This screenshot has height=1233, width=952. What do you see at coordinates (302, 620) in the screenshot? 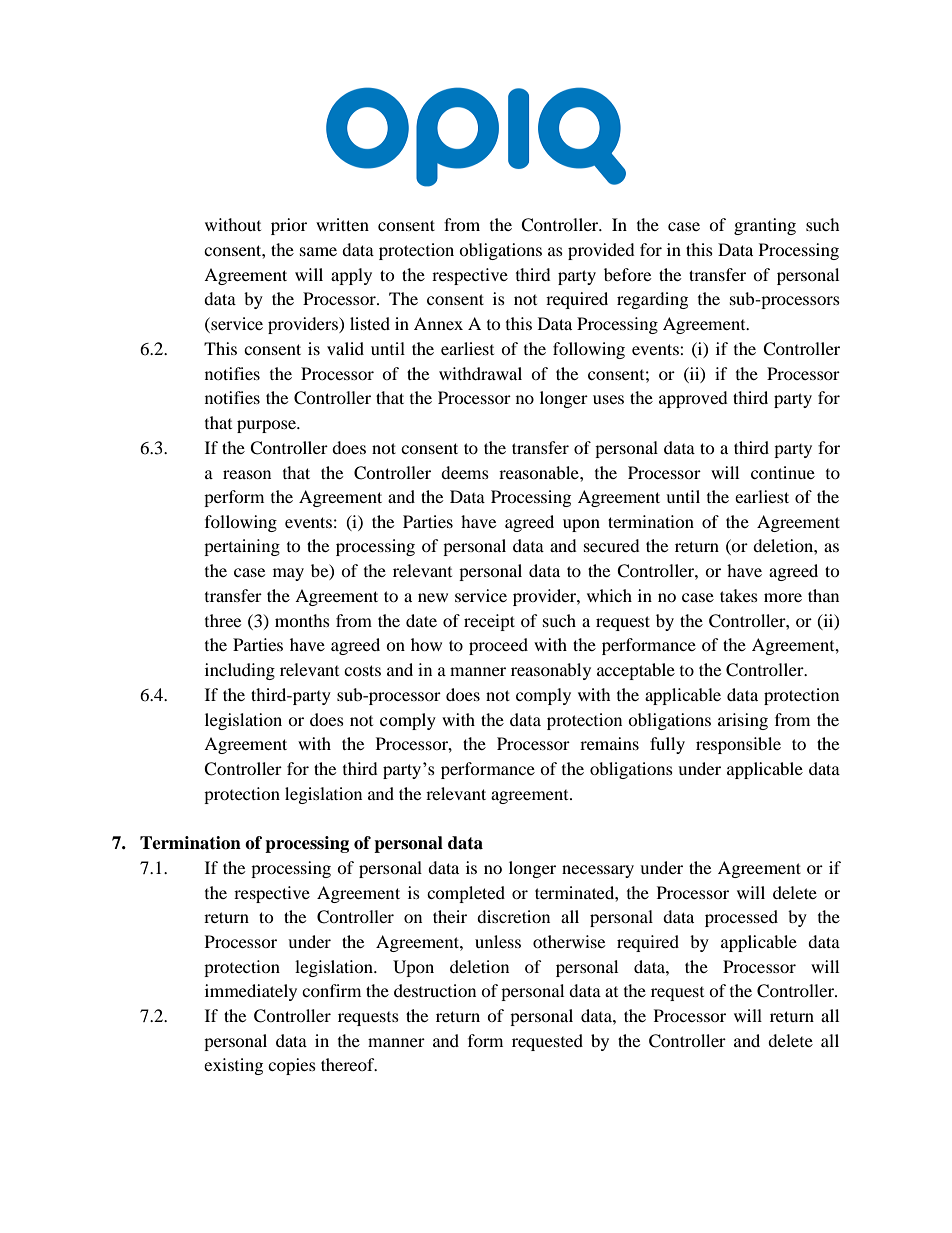
I see `months` at bounding box center [302, 620].
